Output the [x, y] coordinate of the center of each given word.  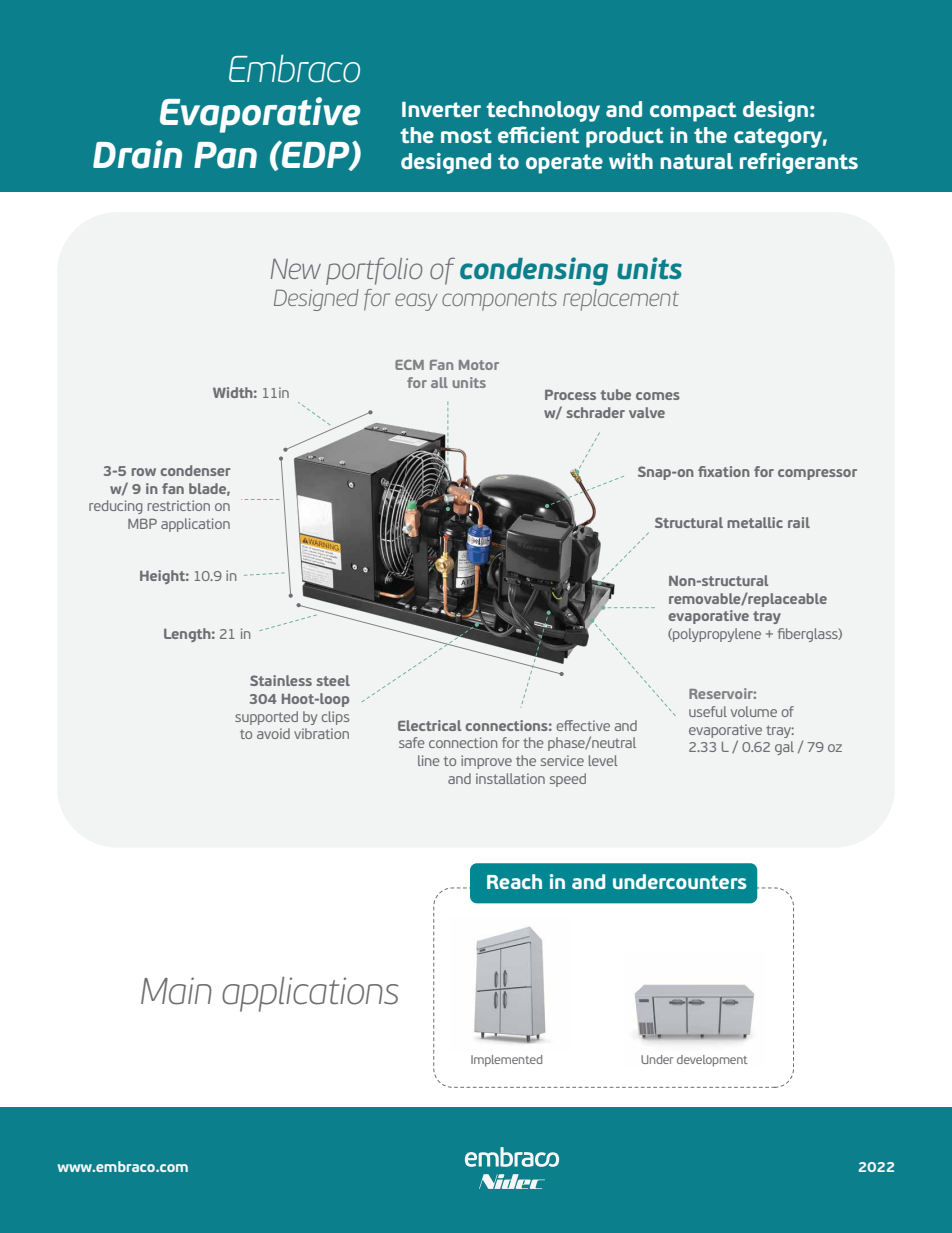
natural [696, 161]
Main [176, 991]
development [712, 1061]
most [466, 135]
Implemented [506, 1061]
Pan [225, 155]
